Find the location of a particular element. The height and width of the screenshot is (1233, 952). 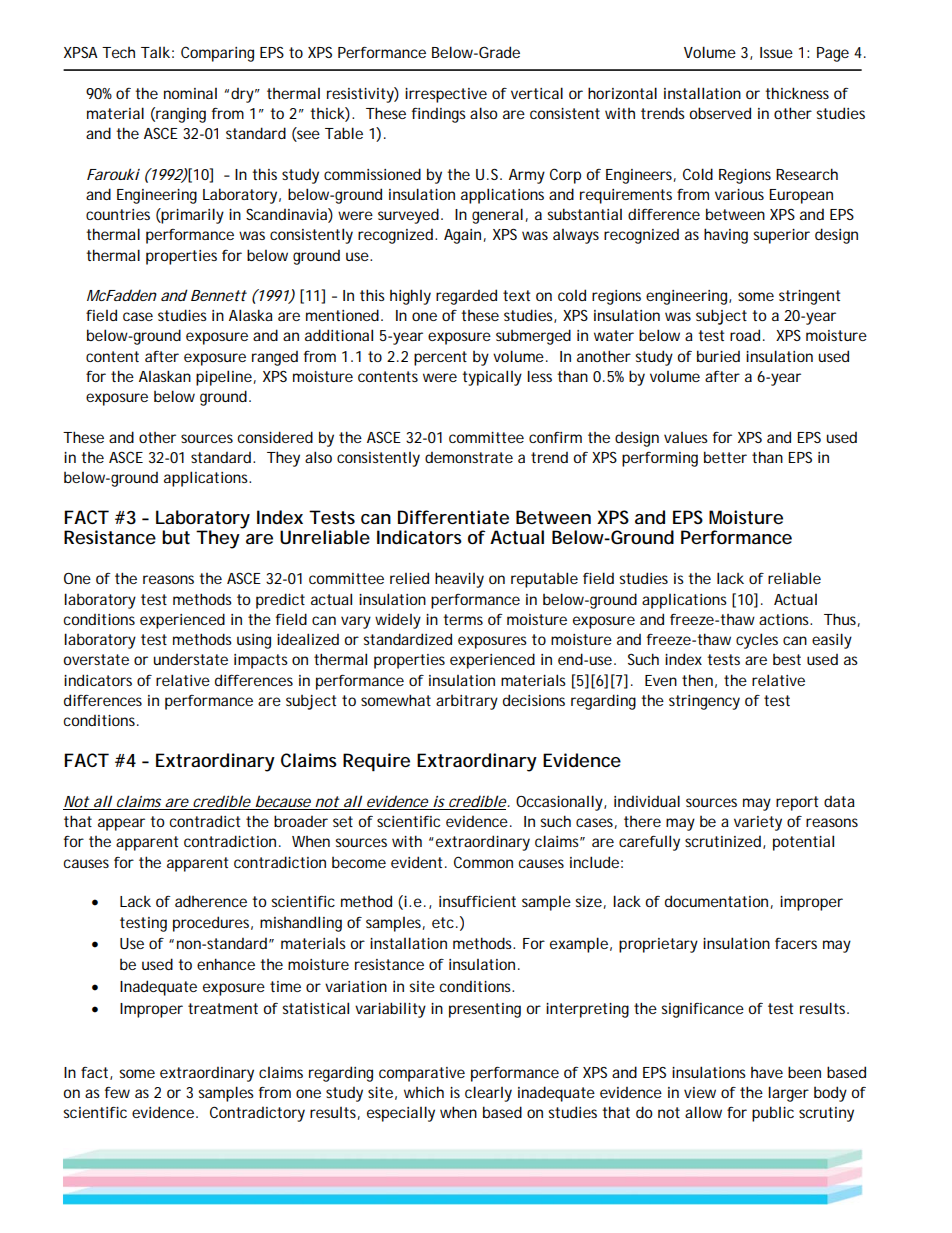

actions is located at coordinates (785, 619).
